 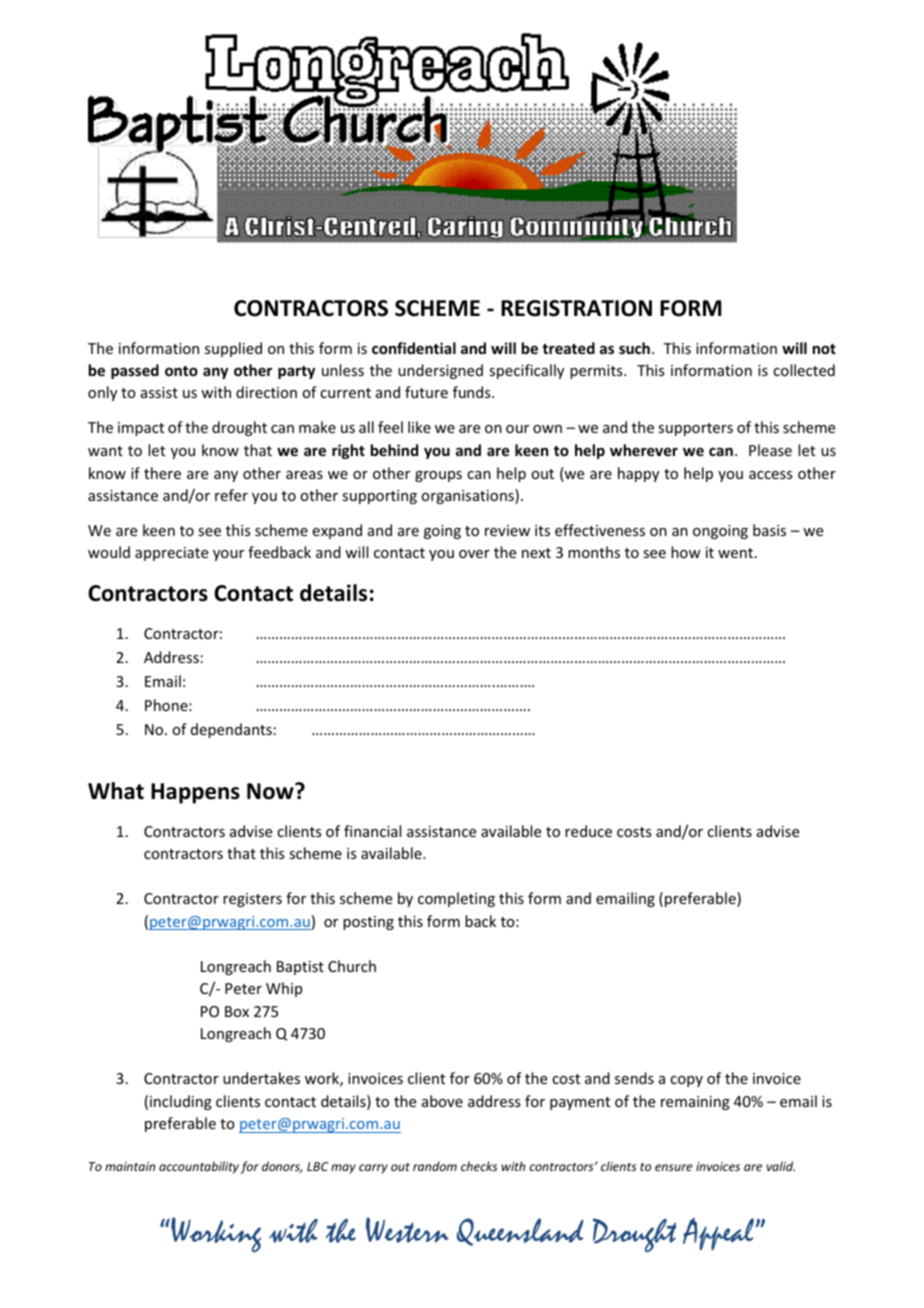 What do you see at coordinates (468, 496) in the image?
I see `organisations` at bounding box center [468, 496].
